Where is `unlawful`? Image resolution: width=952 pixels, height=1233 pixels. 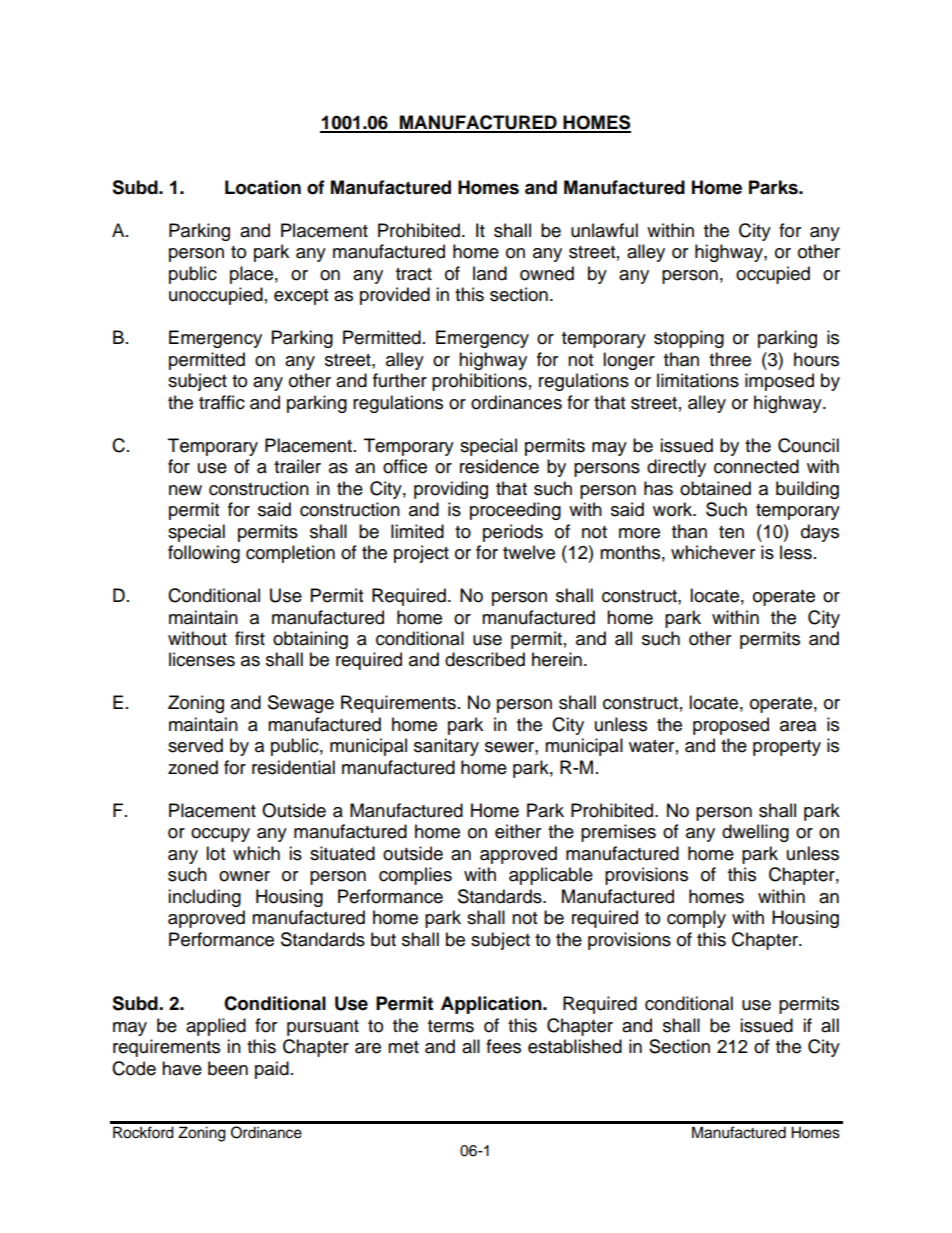
unlawful is located at coordinates (604, 230).
